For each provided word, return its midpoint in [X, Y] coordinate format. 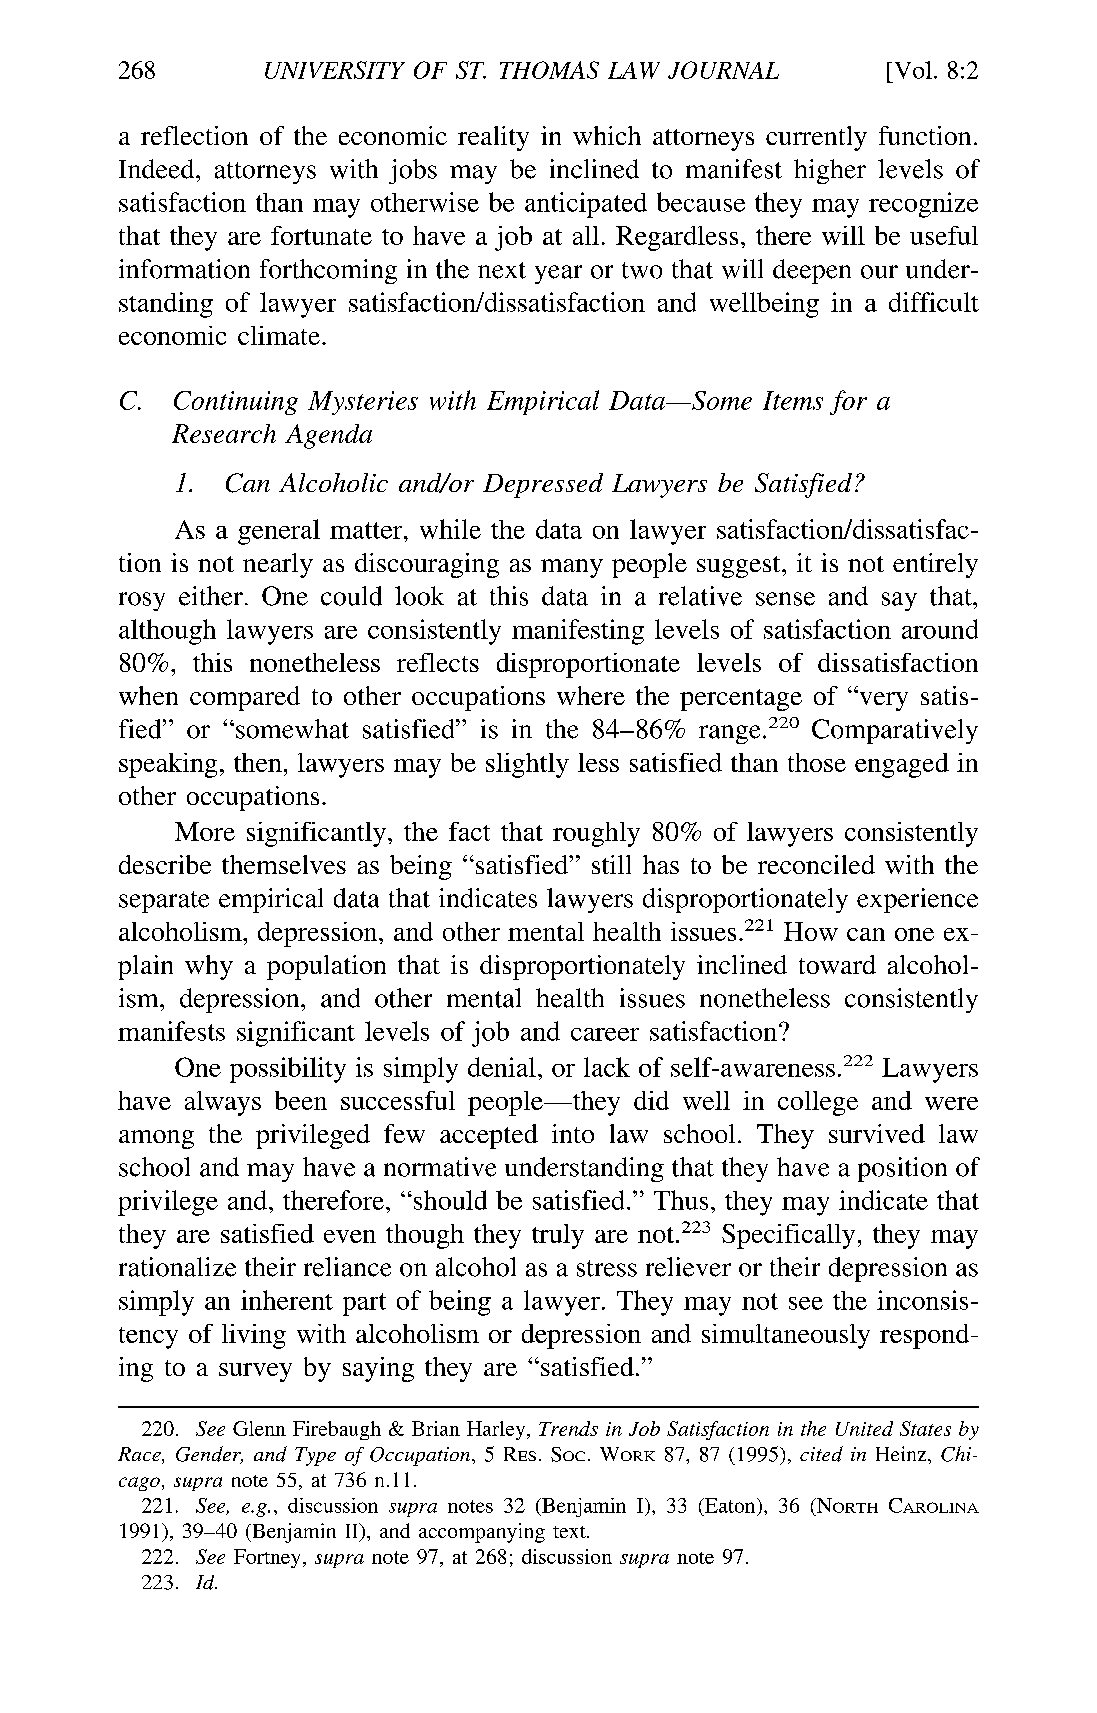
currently [816, 138]
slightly [527, 765]
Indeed [158, 169]
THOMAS [549, 70]
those [817, 762]
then [258, 762]
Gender [209, 1455]
